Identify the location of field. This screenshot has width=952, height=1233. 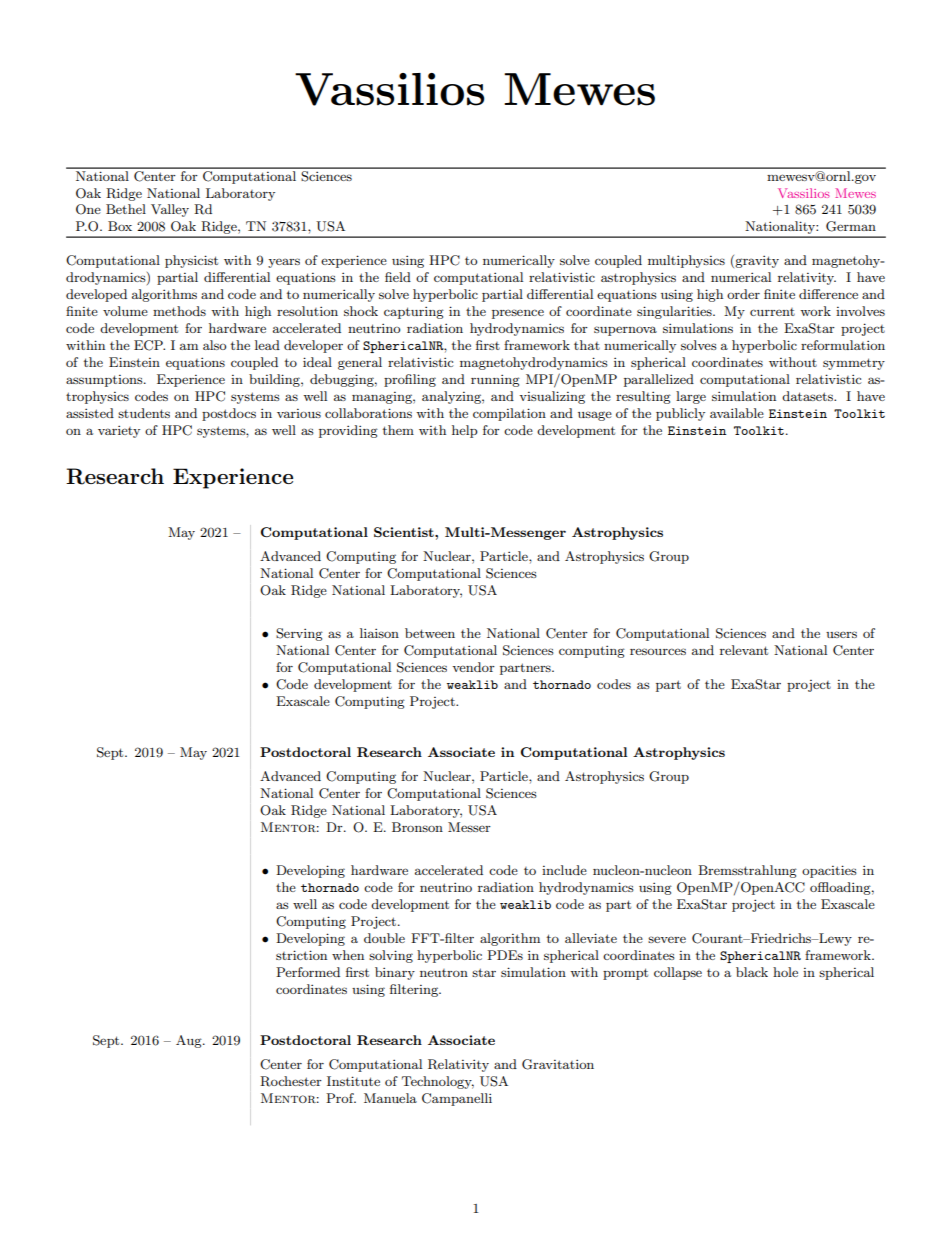
(398, 277).
